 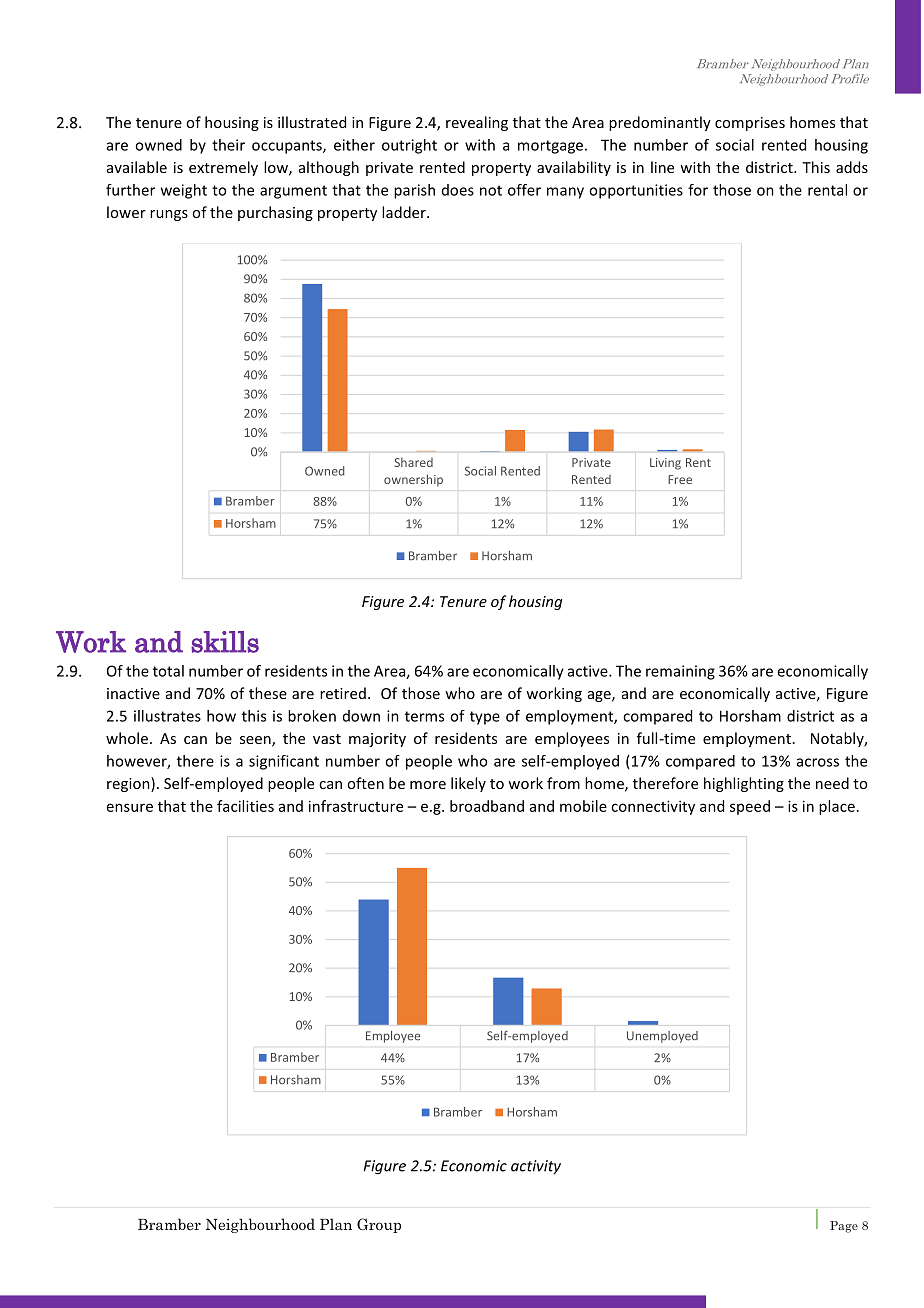 What do you see at coordinates (225, 642) in the screenshot?
I see `skills` at bounding box center [225, 642].
